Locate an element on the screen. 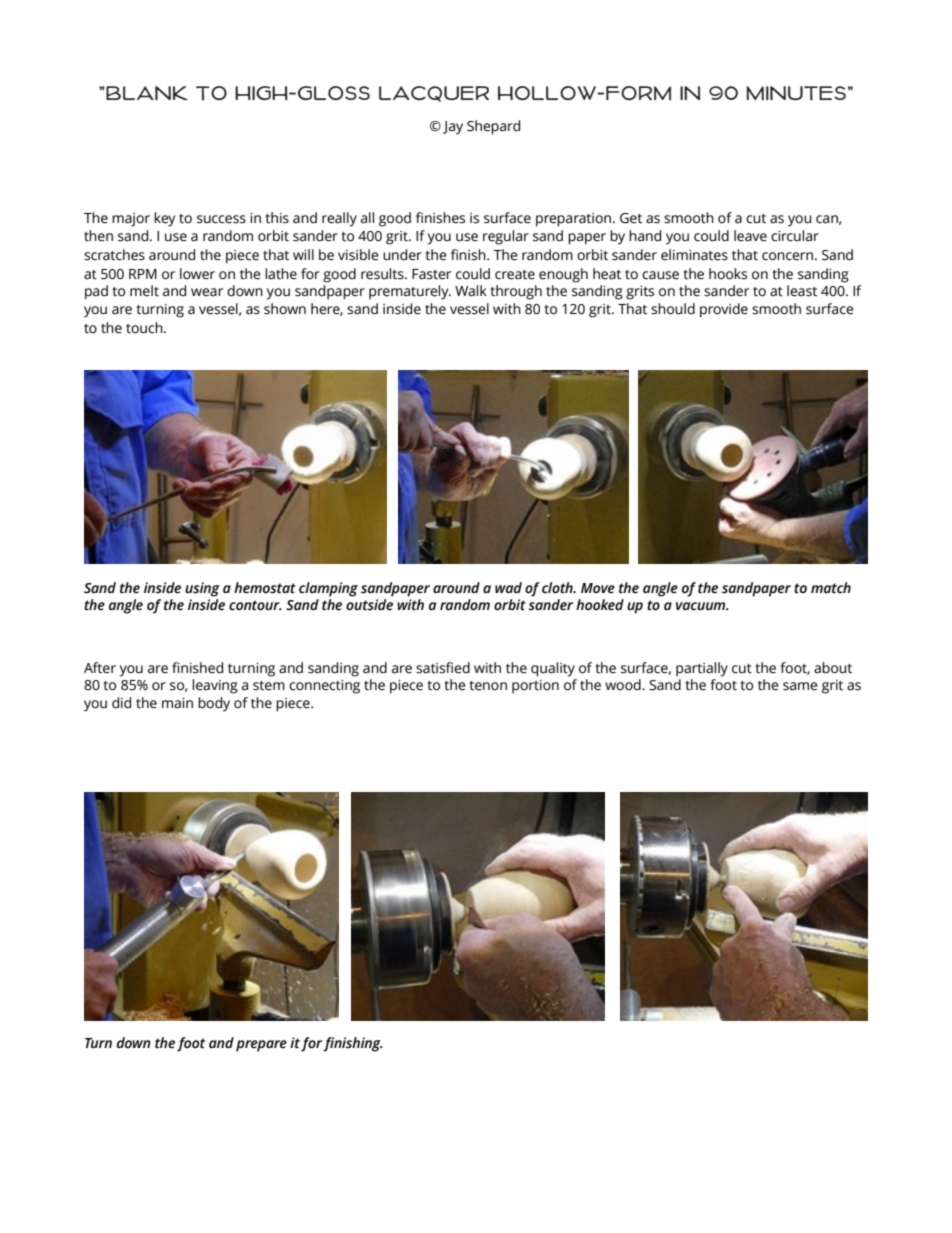  main is located at coordinates (177, 703).
